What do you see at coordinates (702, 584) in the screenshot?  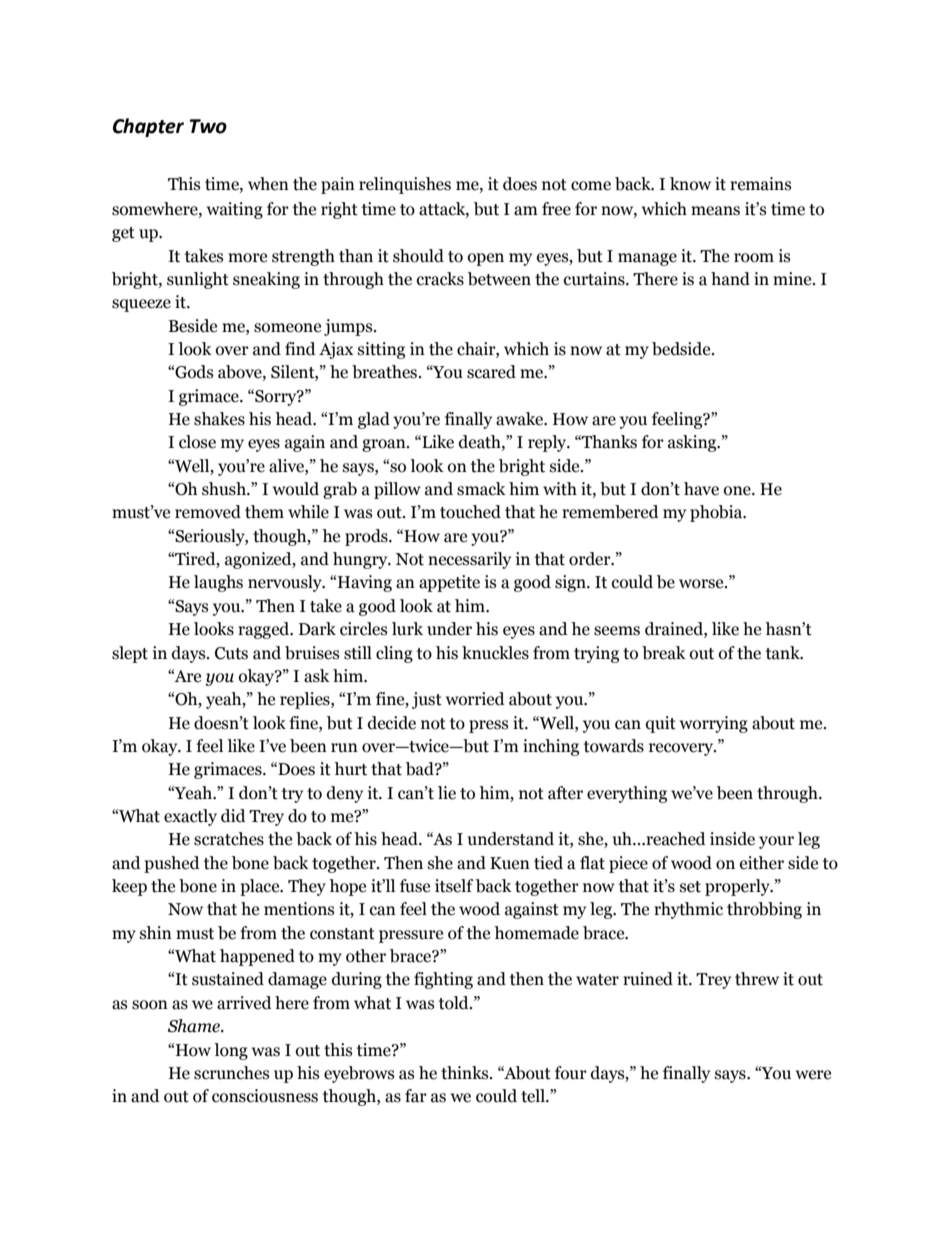 I see `worse` at bounding box center [702, 584].
